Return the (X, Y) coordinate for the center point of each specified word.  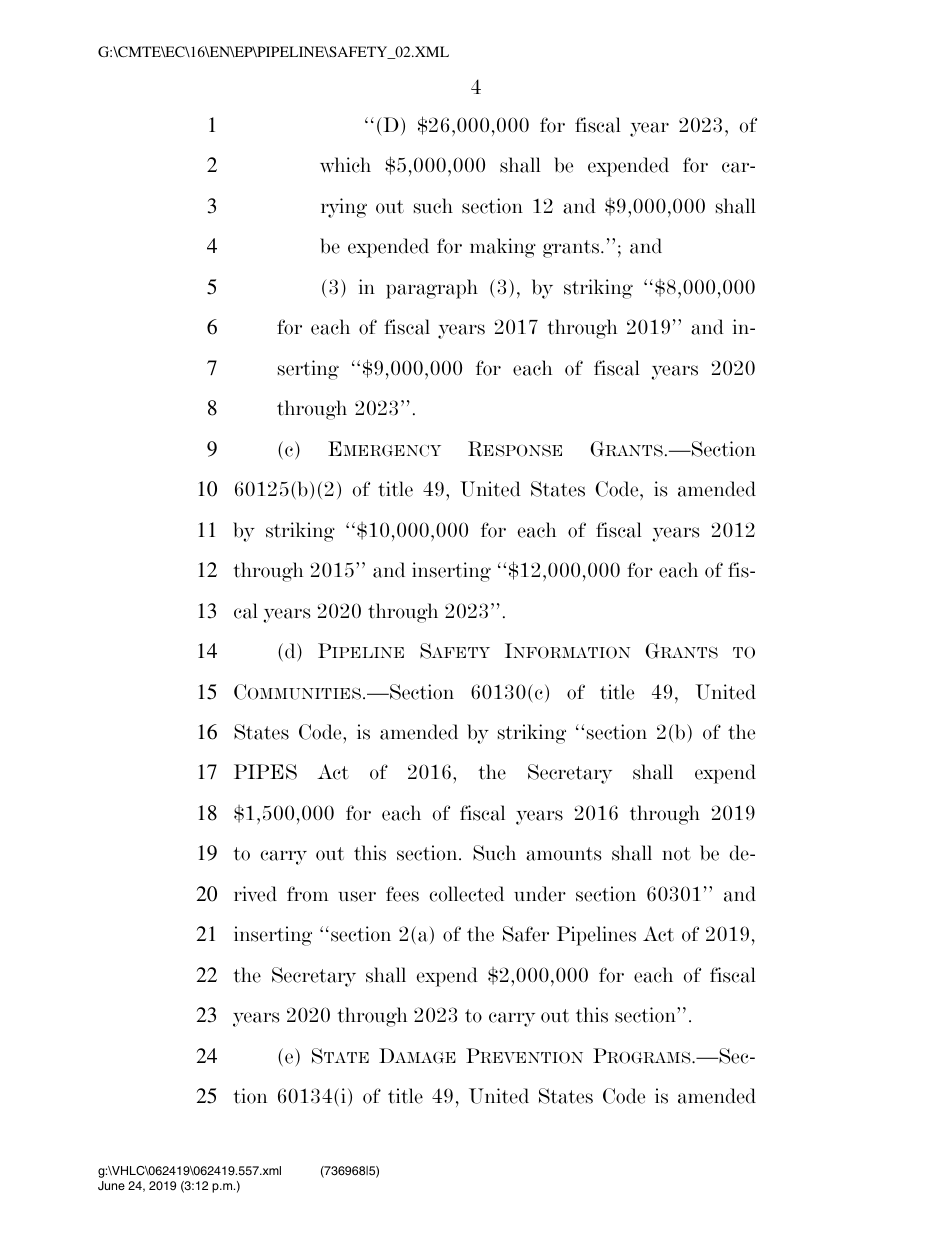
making (503, 248)
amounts (563, 854)
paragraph (432, 289)
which (345, 165)
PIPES (265, 772)
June (111, 1186)
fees (402, 894)
